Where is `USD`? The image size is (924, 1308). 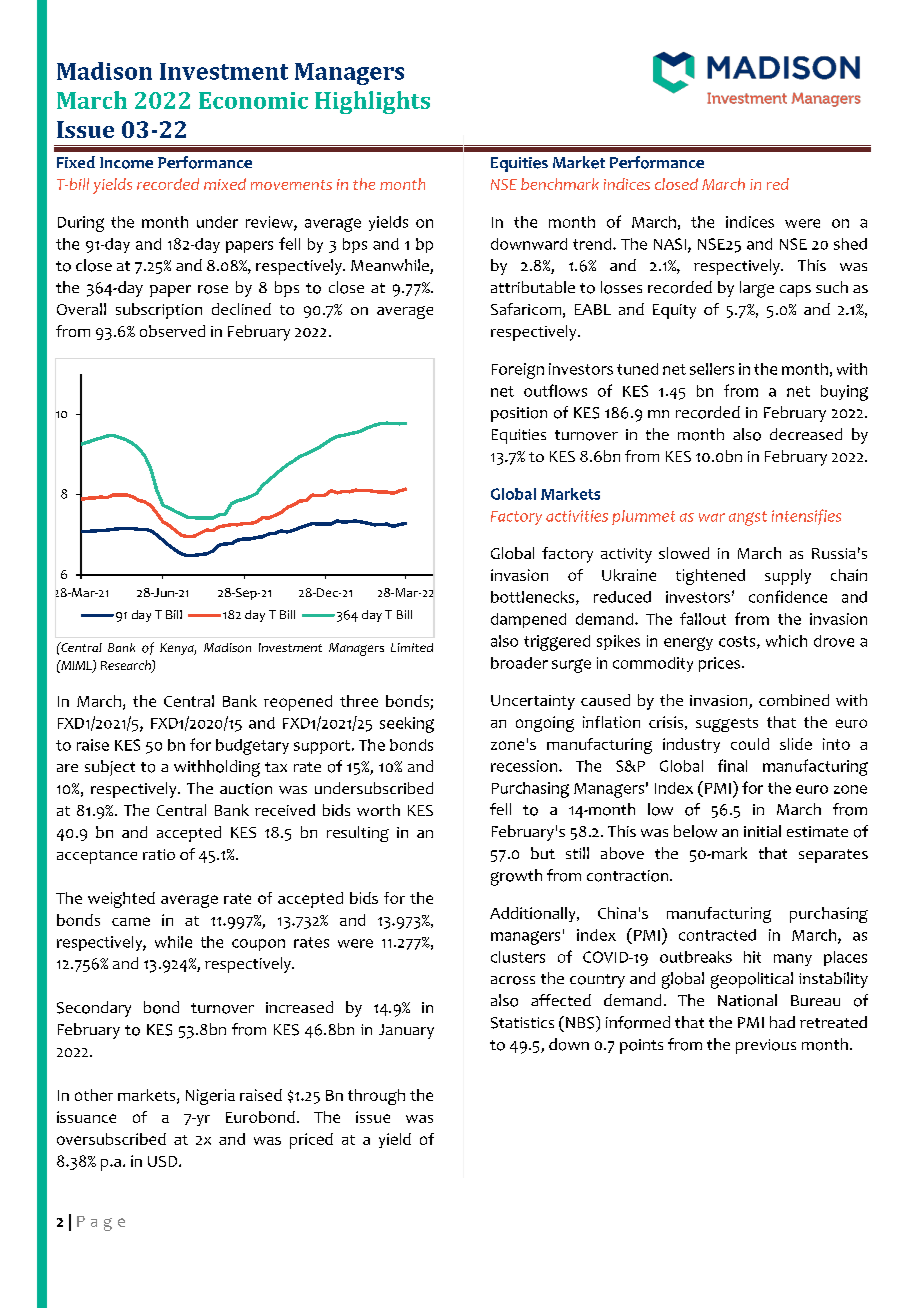 USD is located at coordinates (164, 1161).
